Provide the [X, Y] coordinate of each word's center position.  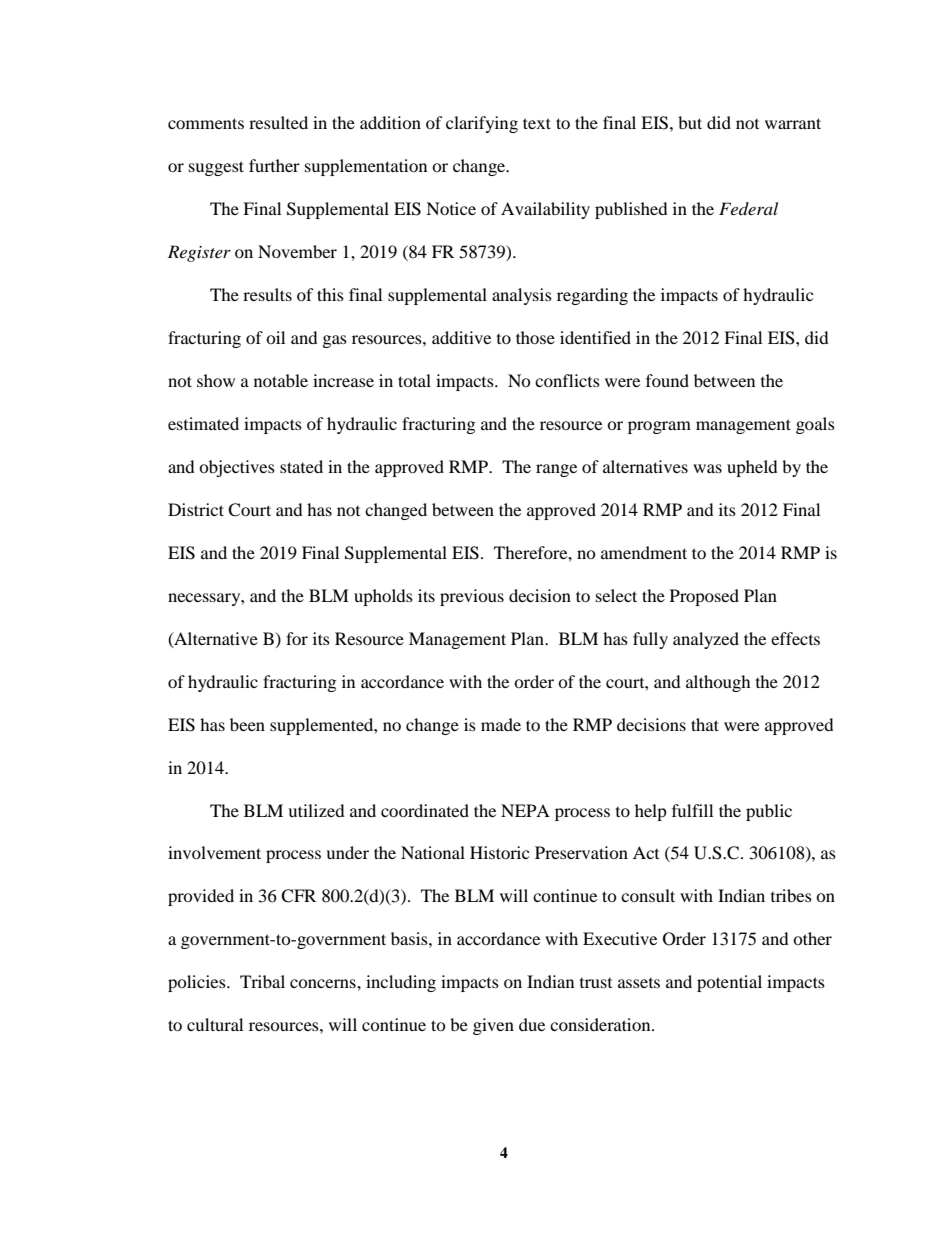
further [274, 165]
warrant [793, 123]
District [196, 509]
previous [472, 597]
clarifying [482, 124]
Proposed [704, 597]
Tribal [262, 981]
